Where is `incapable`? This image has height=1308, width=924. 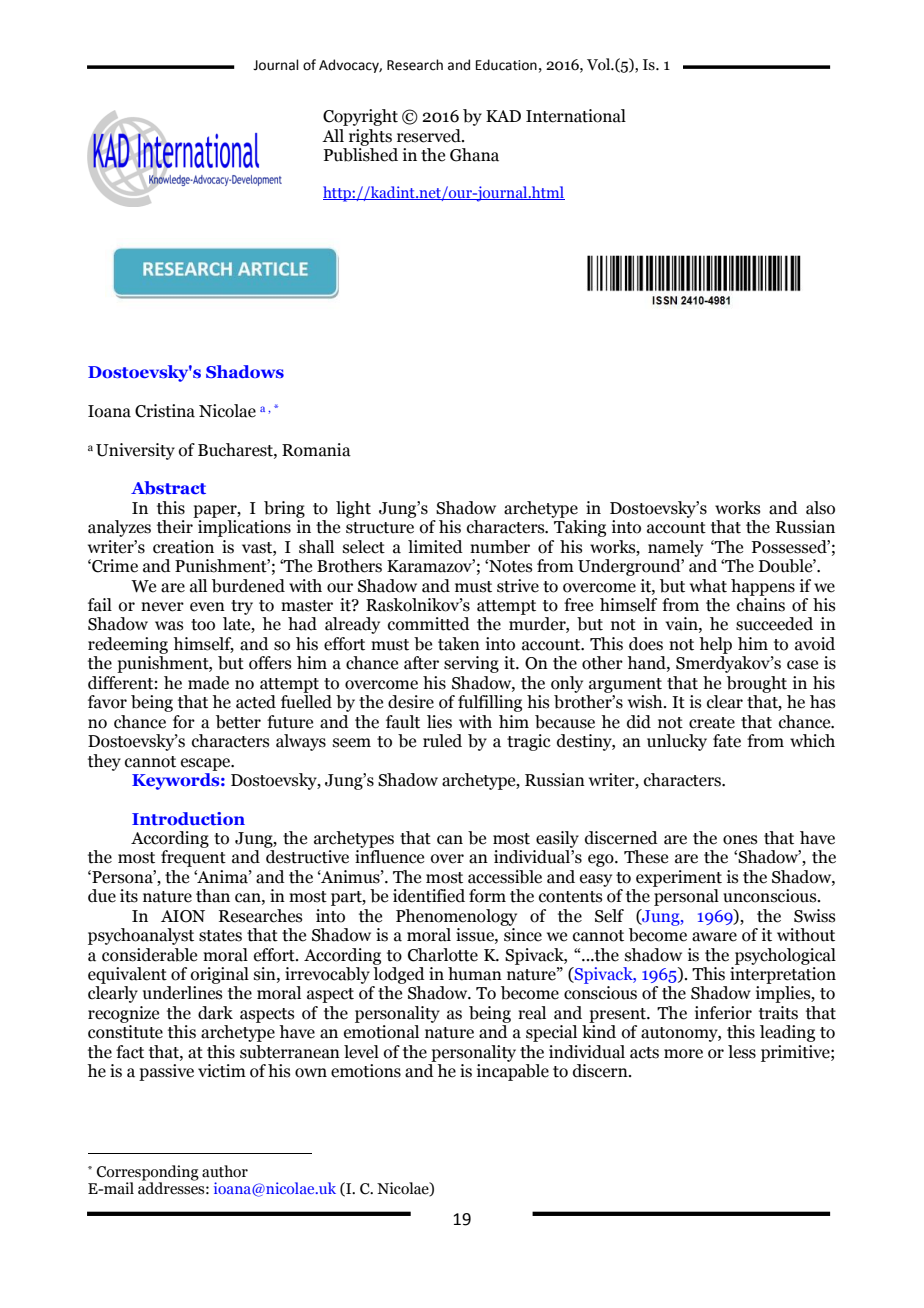
incapable is located at coordinates (513, 1072).
